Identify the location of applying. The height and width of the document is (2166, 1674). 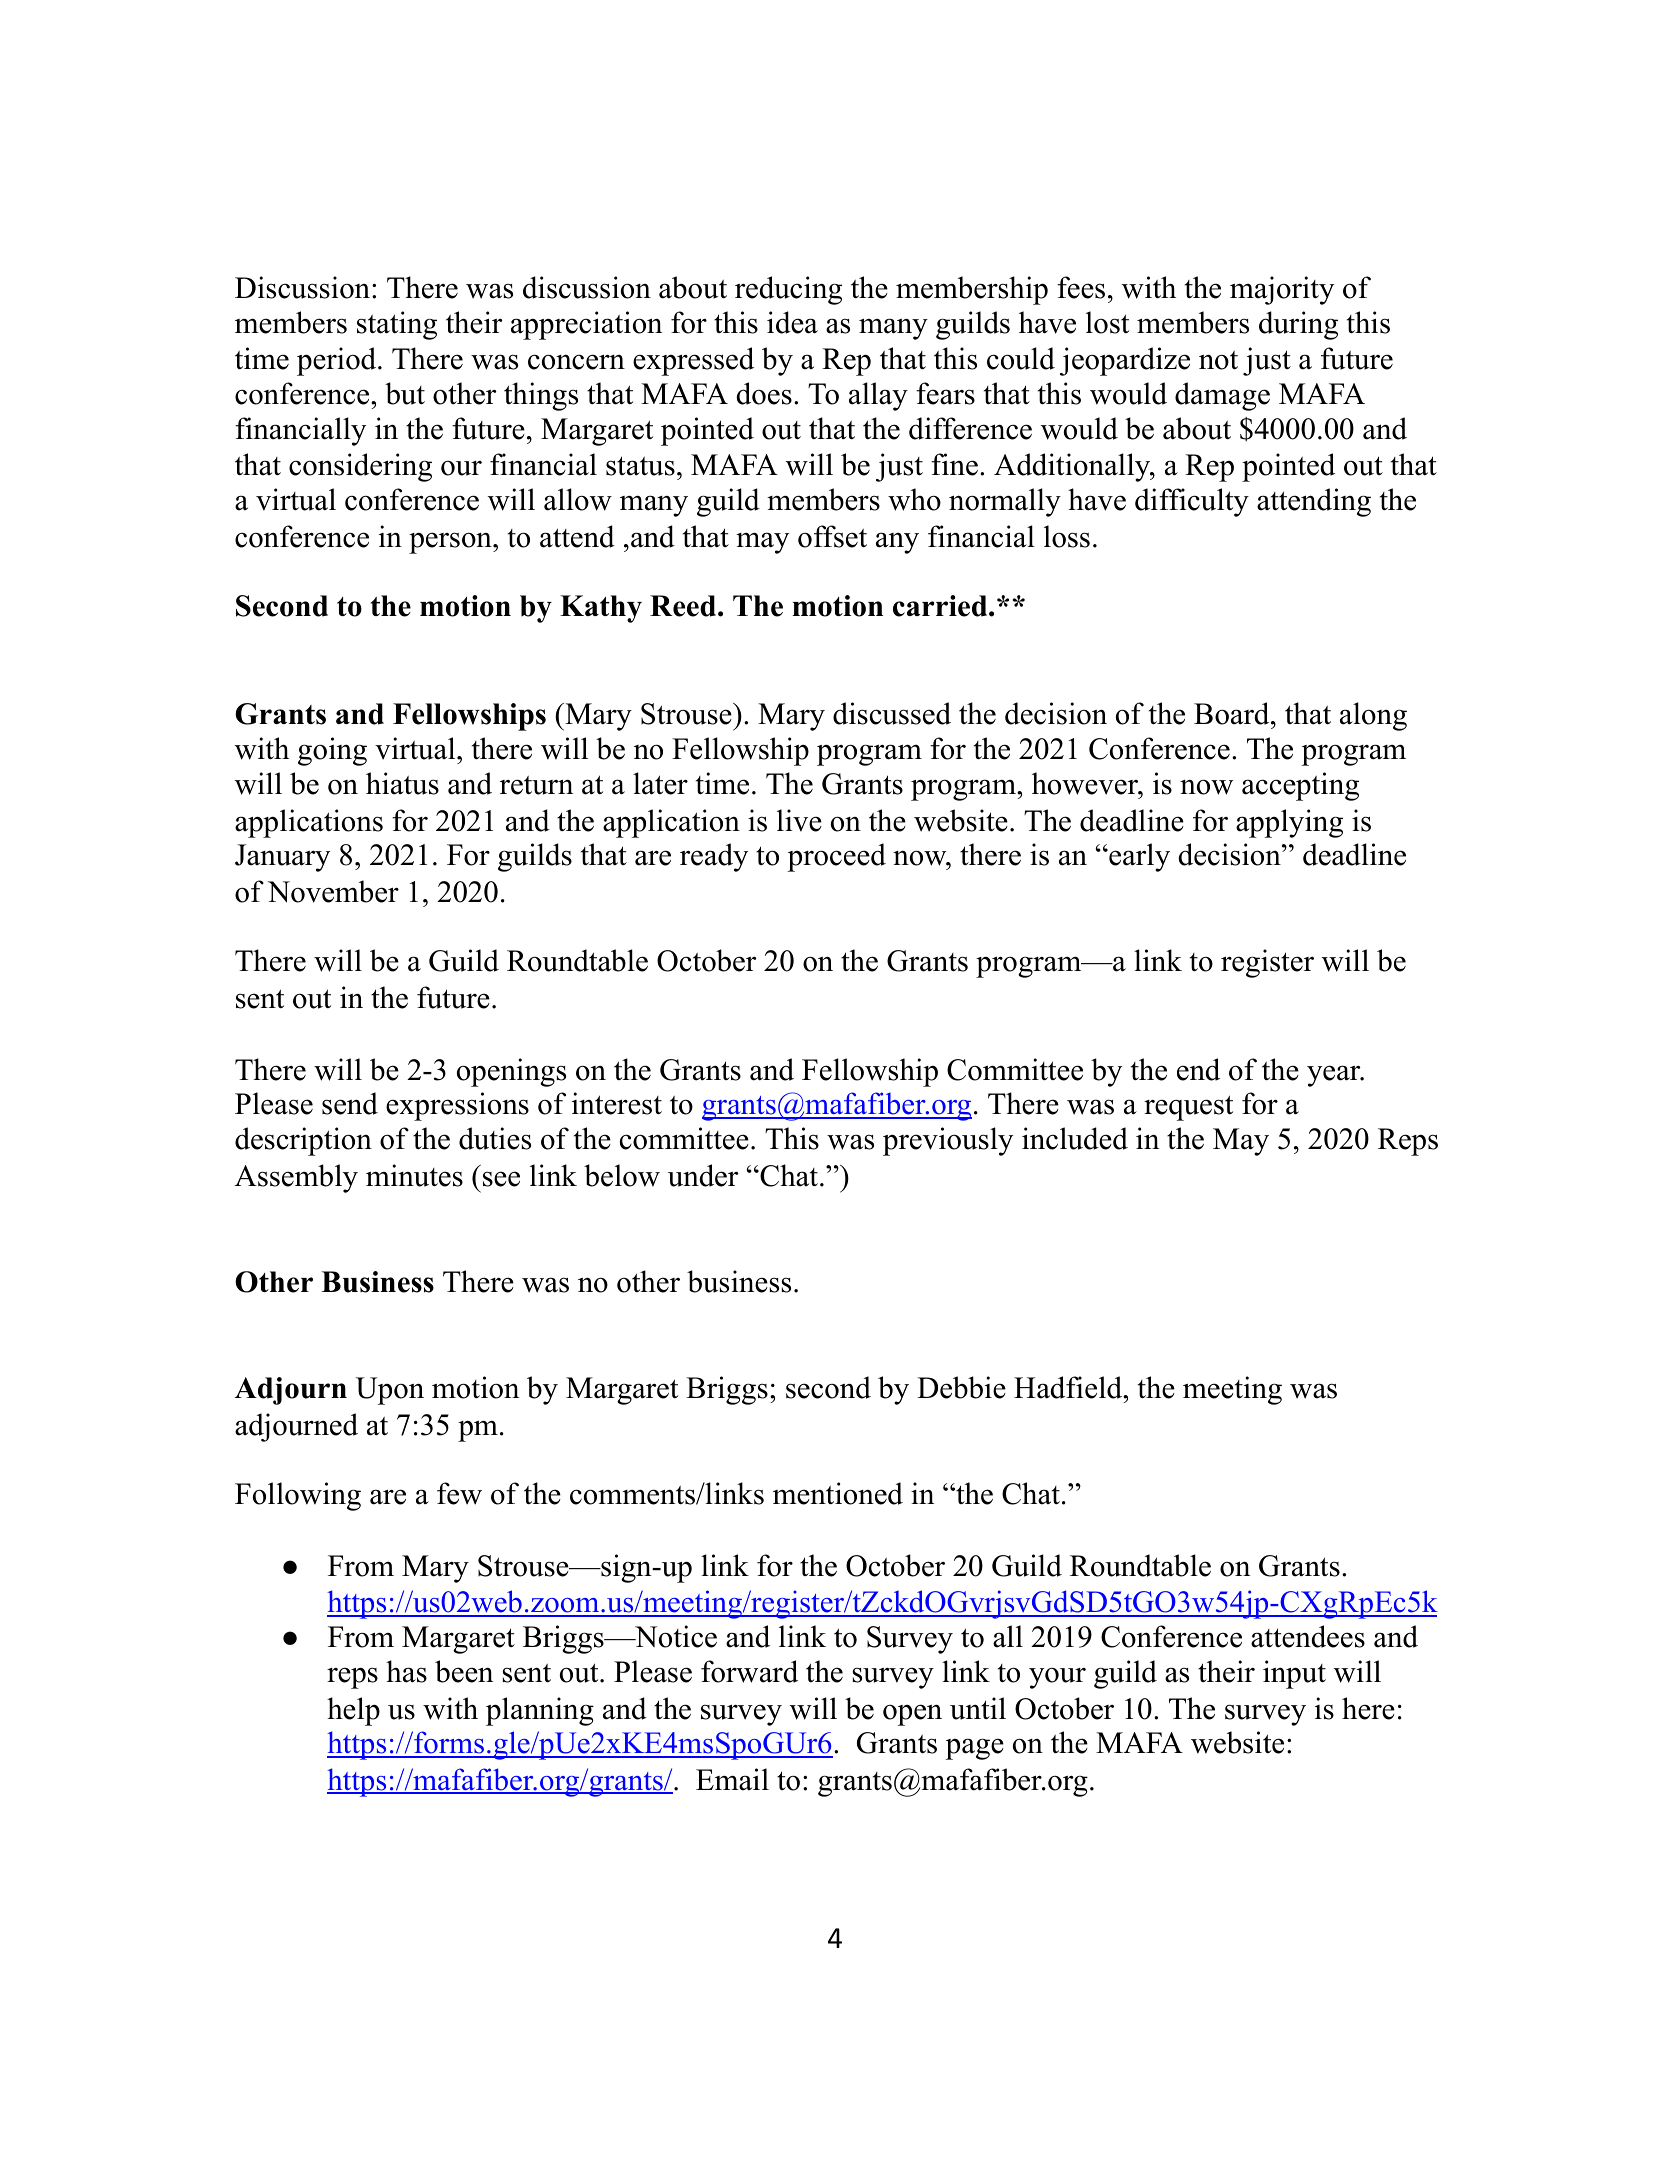
(1289, 823).
